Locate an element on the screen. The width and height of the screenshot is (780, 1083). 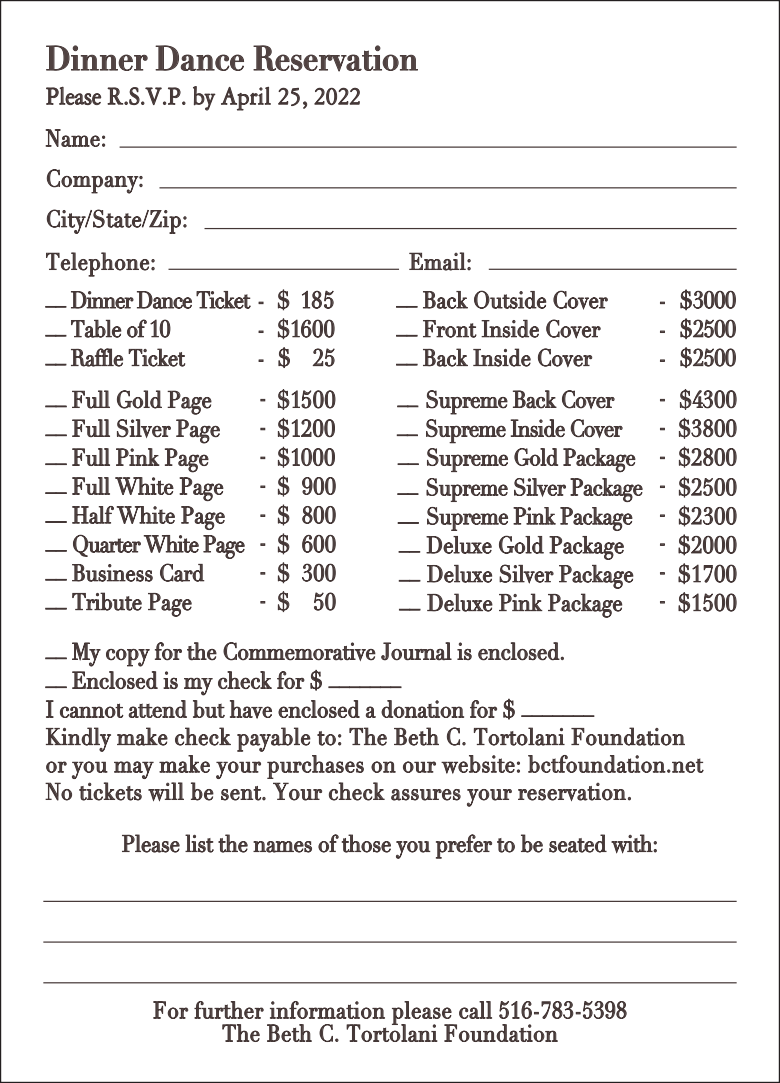
Card is located at coordinates (182, 572).
